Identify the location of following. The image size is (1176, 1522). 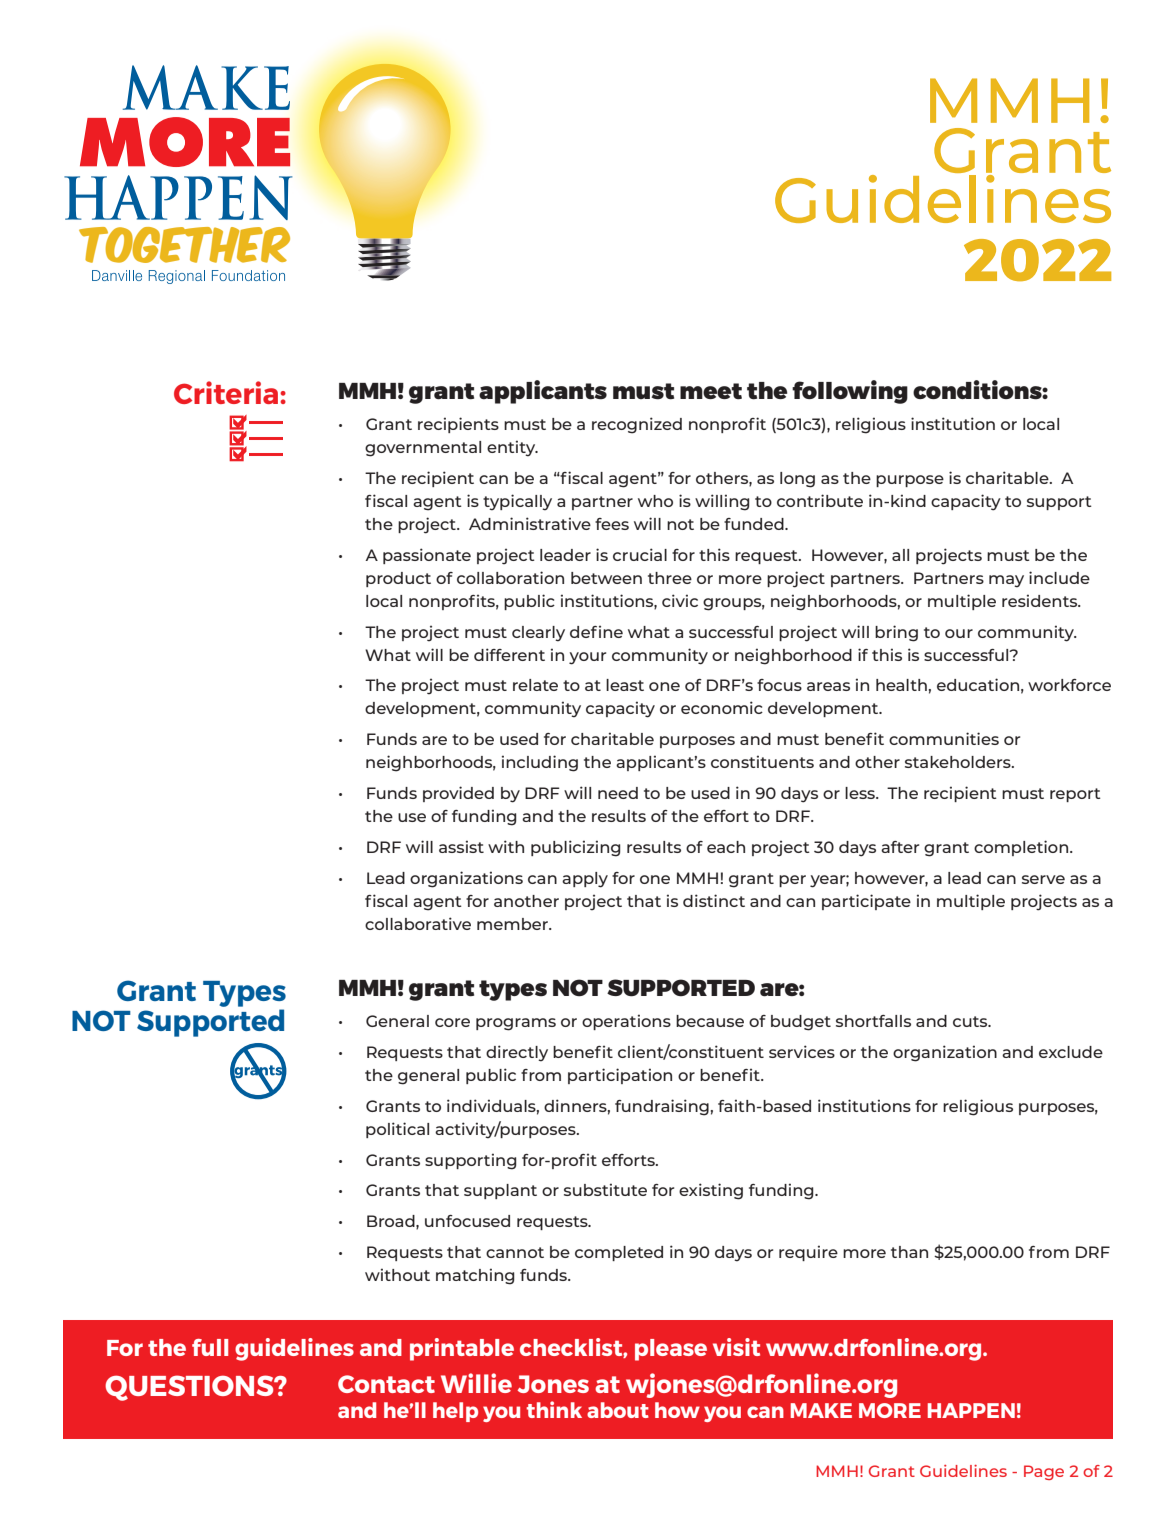
(850, 392).
